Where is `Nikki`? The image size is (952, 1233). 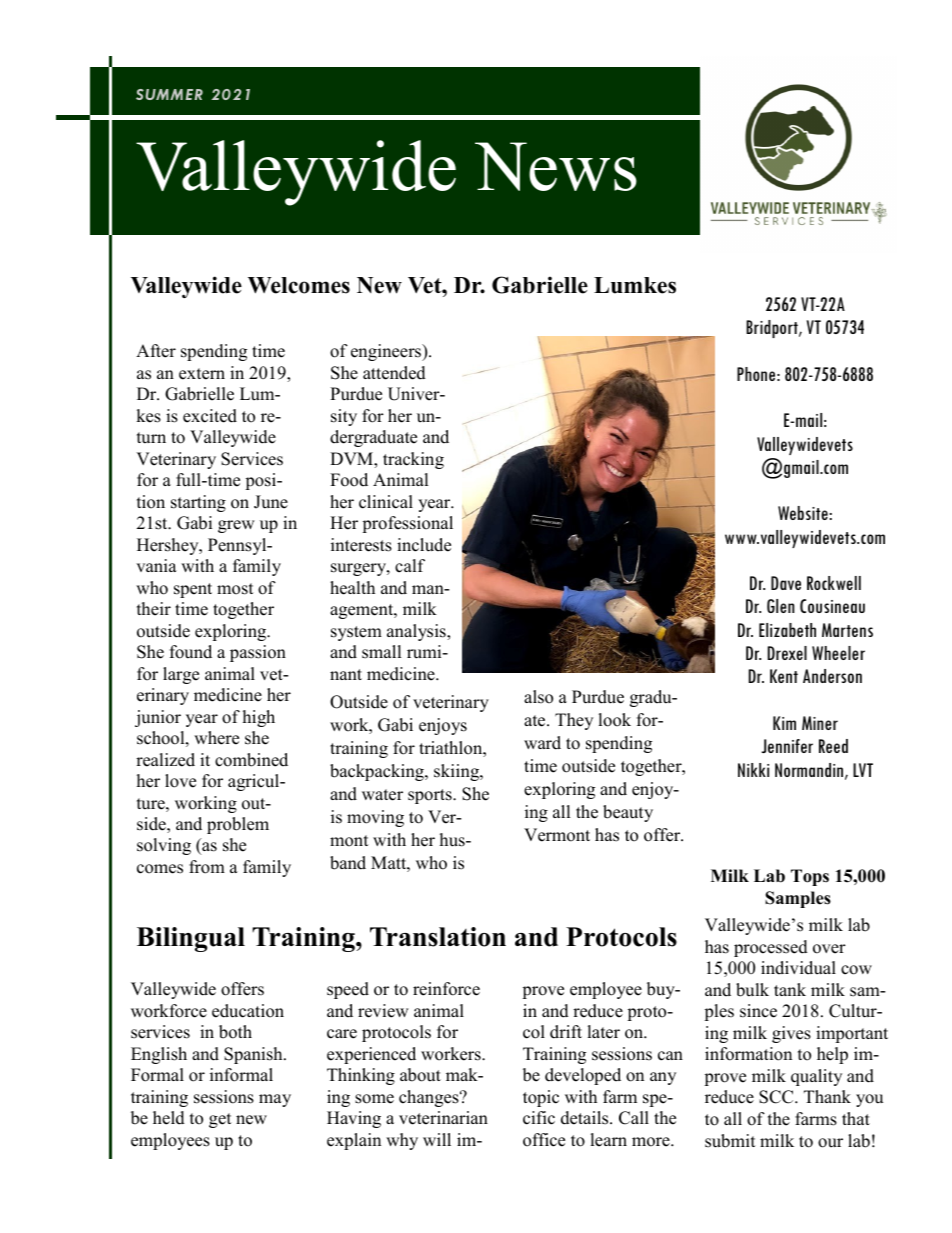
Nikki is located at coordinates (753, 770).
